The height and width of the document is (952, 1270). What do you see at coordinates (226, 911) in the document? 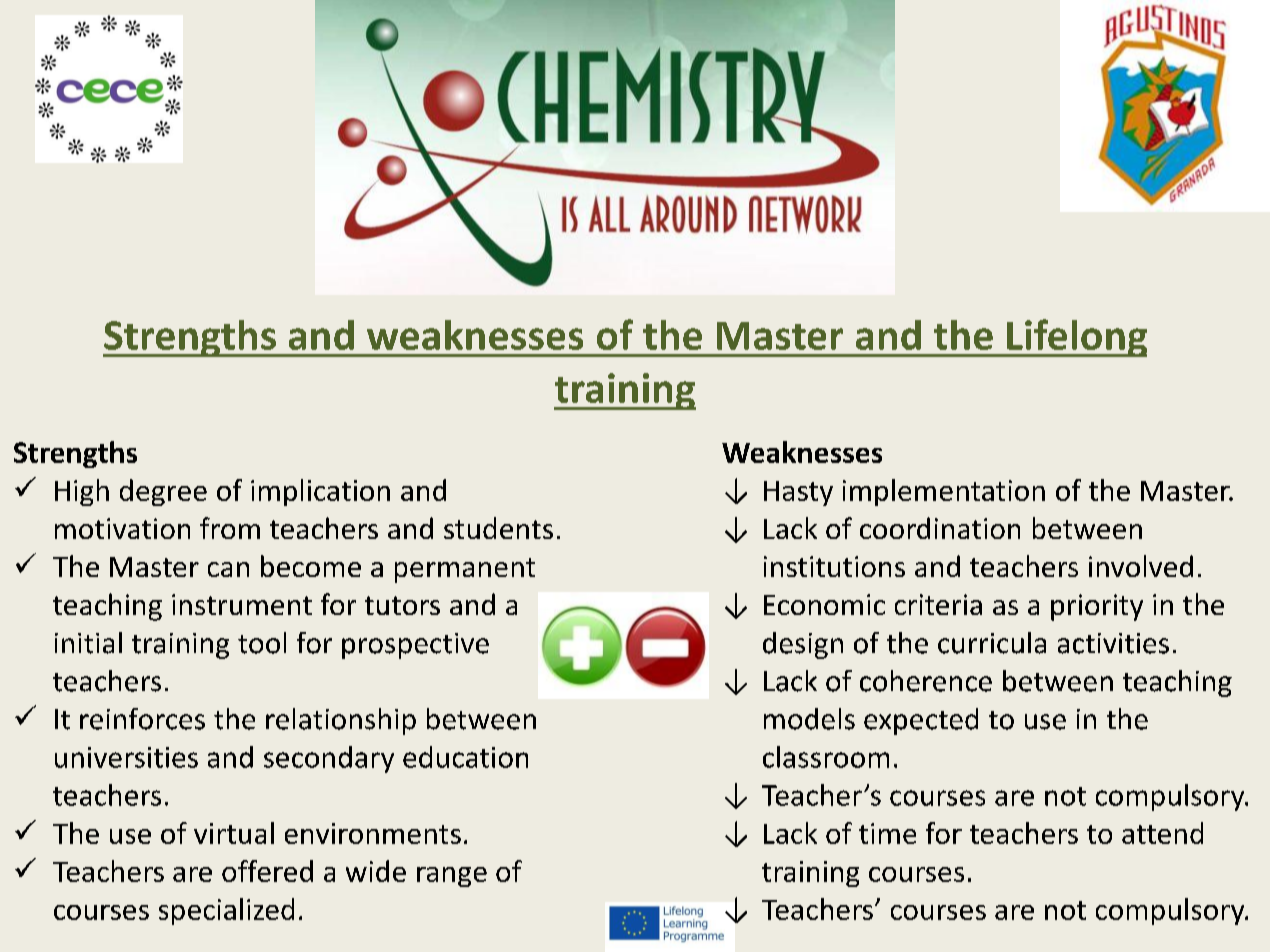
I see `specialized` at bounding box center [226, 911].
